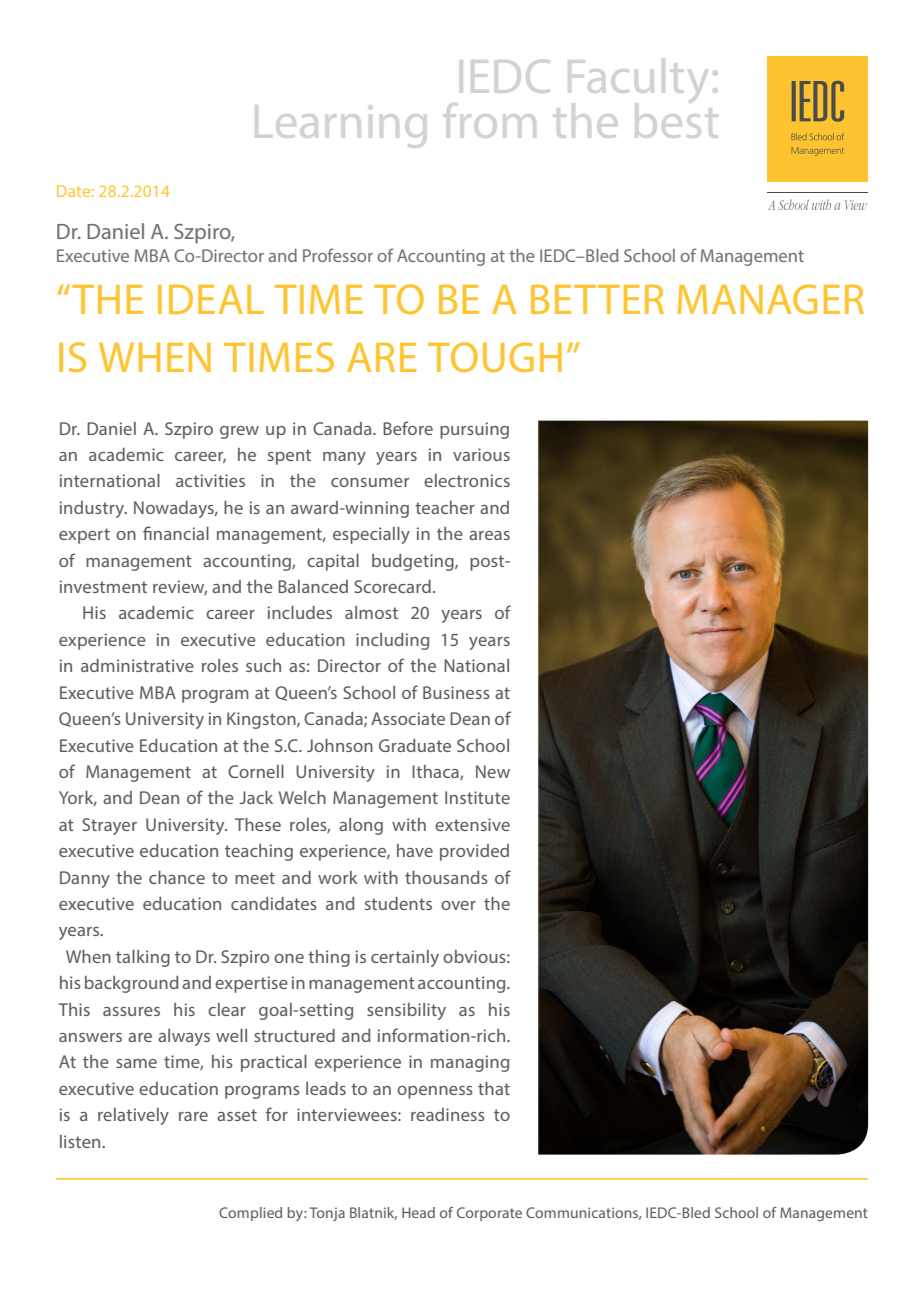 This document has width=924, height=1308. Describe the element at coordinates (771, 299) in the document. I see `MANAGER` at that location.
